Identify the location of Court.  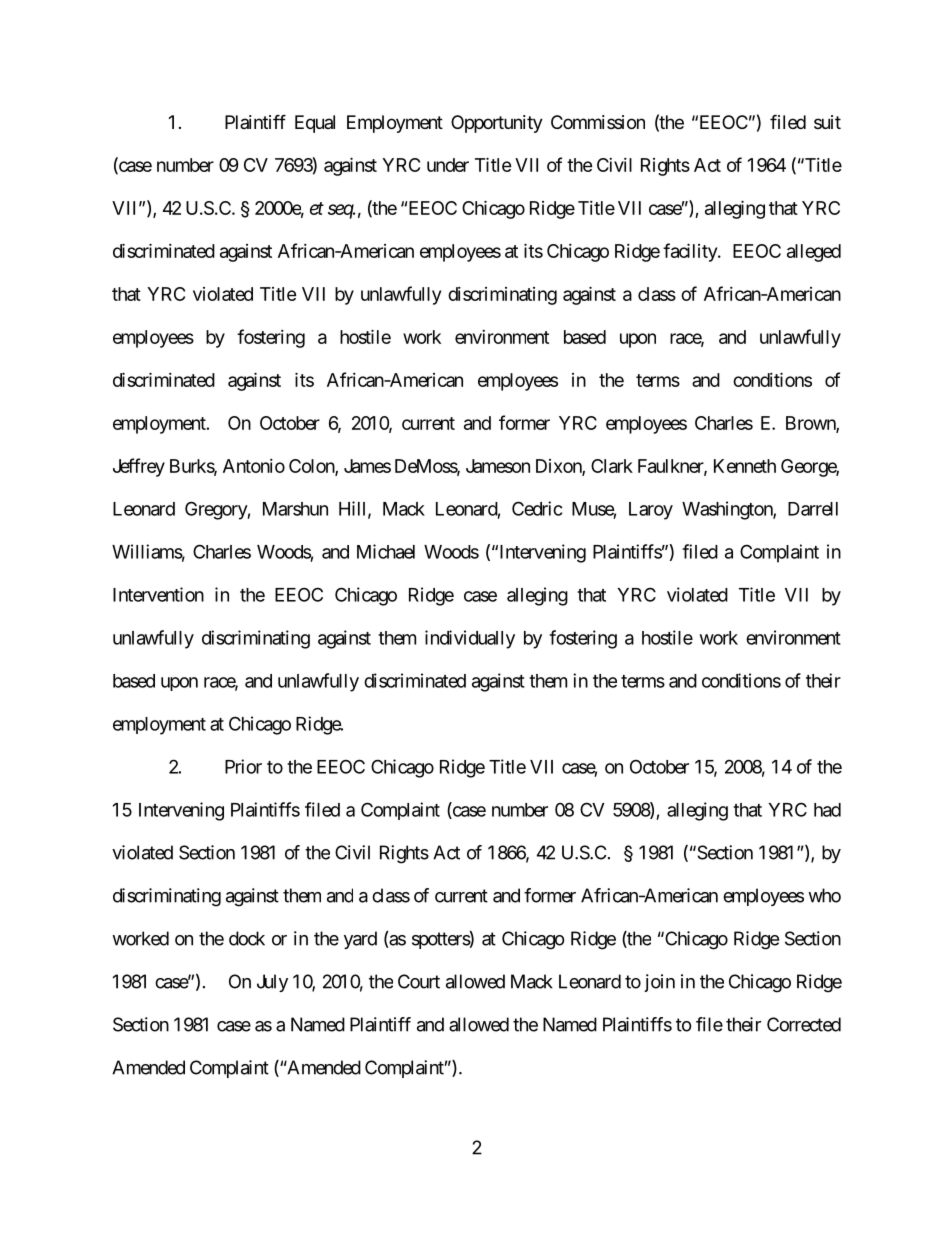
(419, 981).
